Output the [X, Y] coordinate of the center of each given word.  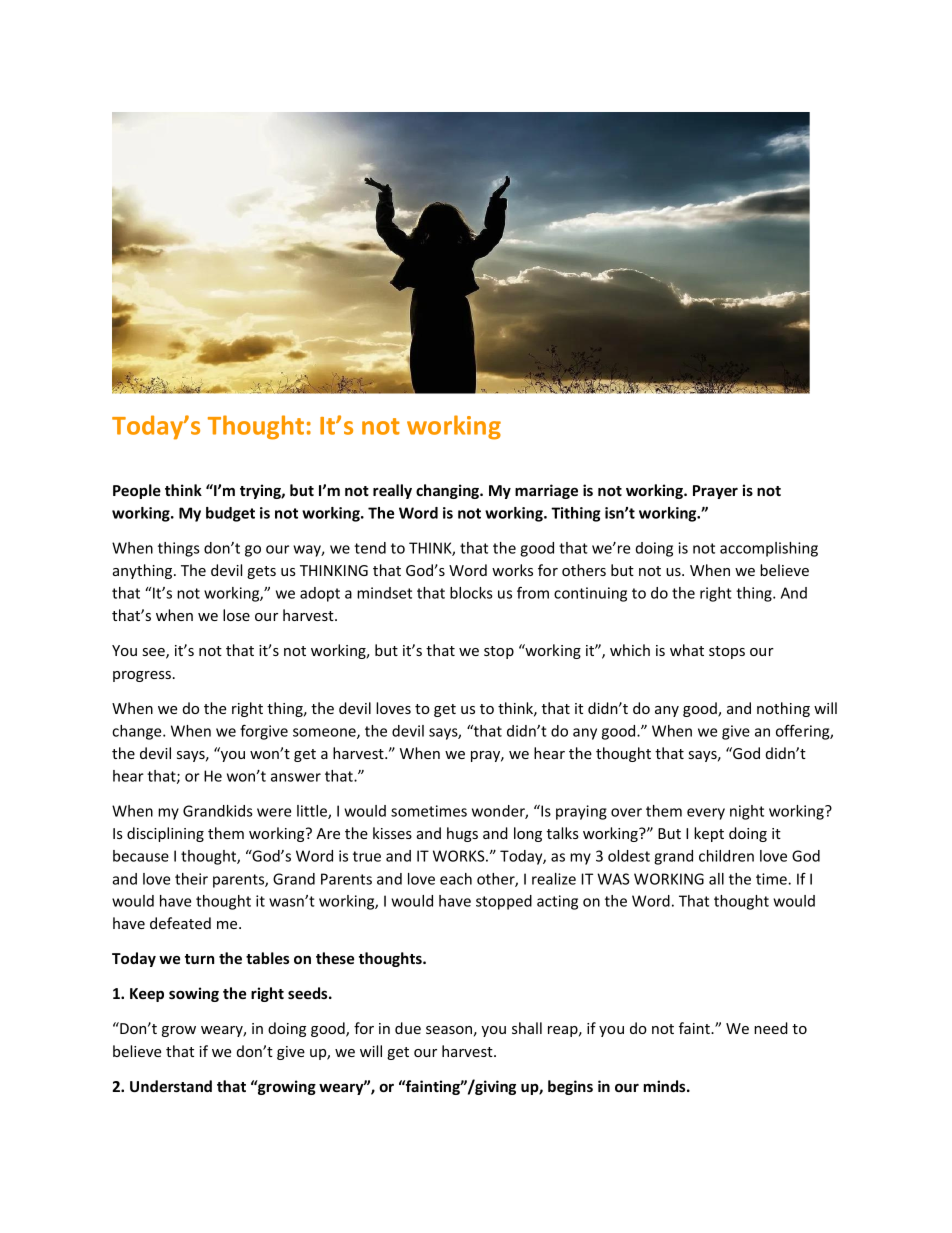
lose [236, 615]
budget [230, 514]
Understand [171, 1086]
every [706, 814]
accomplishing [769, 549]
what [687, 650]
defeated [180, 923]
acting [557, 902]
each [456, 879]
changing [448, 491]
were [274, 812]
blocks [471, 593]
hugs [462, 834]
